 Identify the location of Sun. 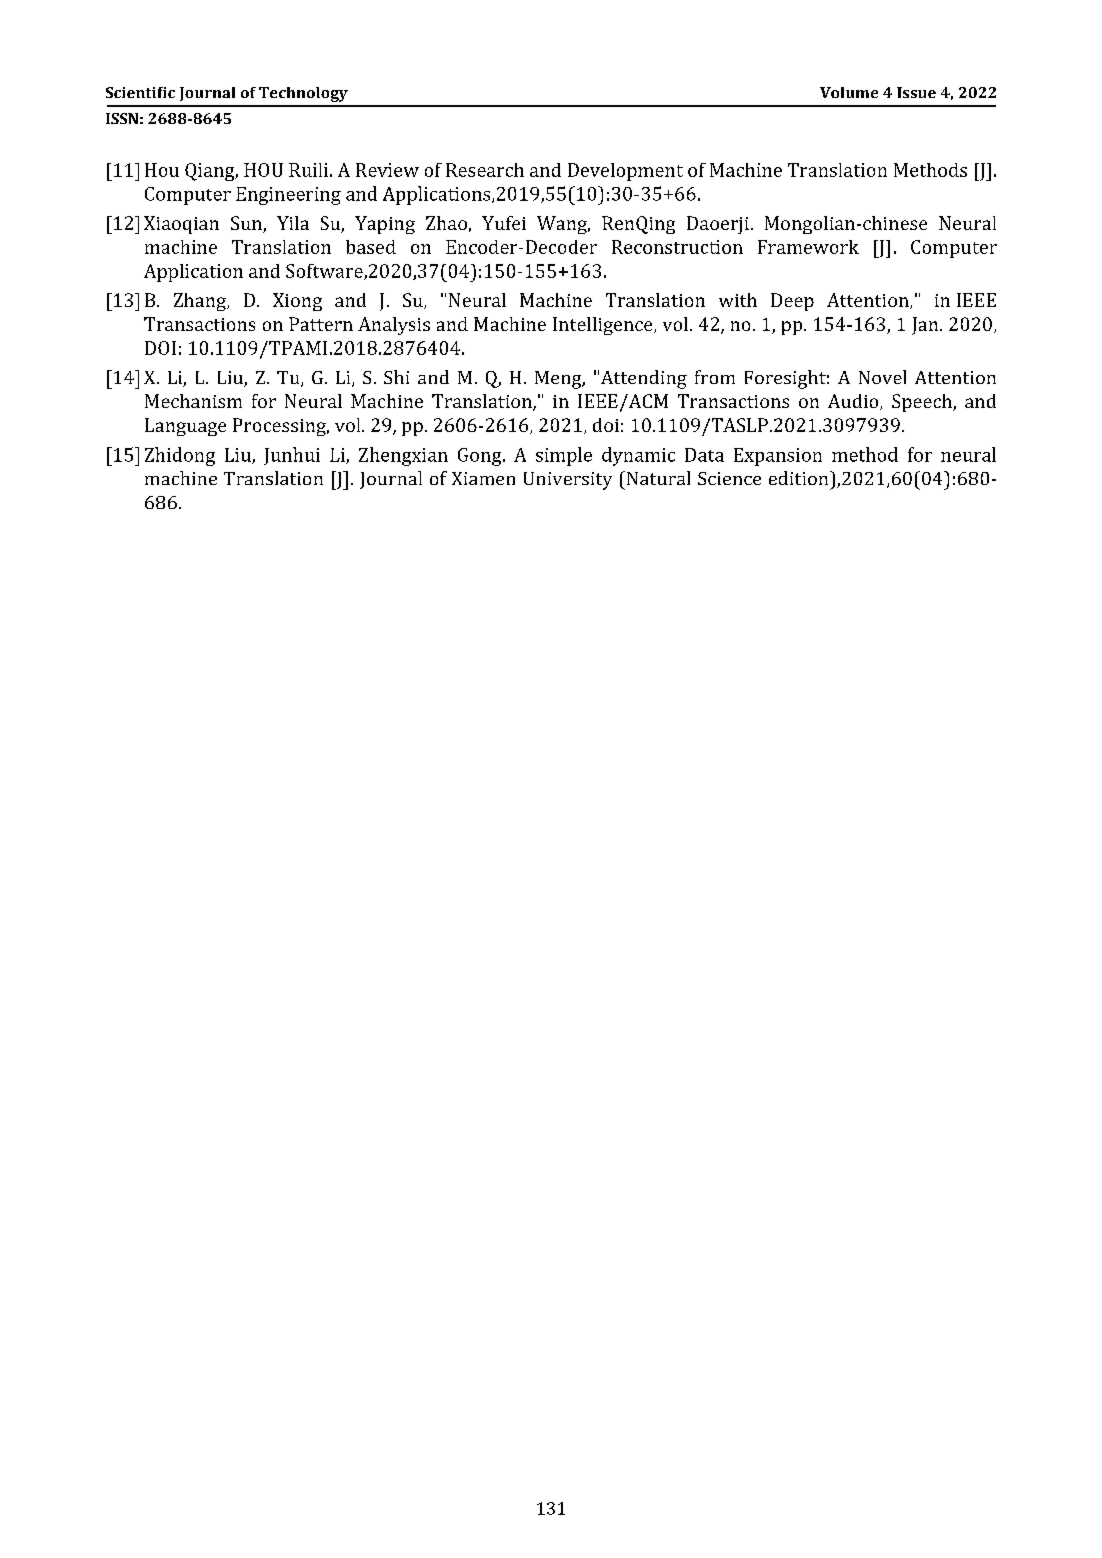
(247, 224).
